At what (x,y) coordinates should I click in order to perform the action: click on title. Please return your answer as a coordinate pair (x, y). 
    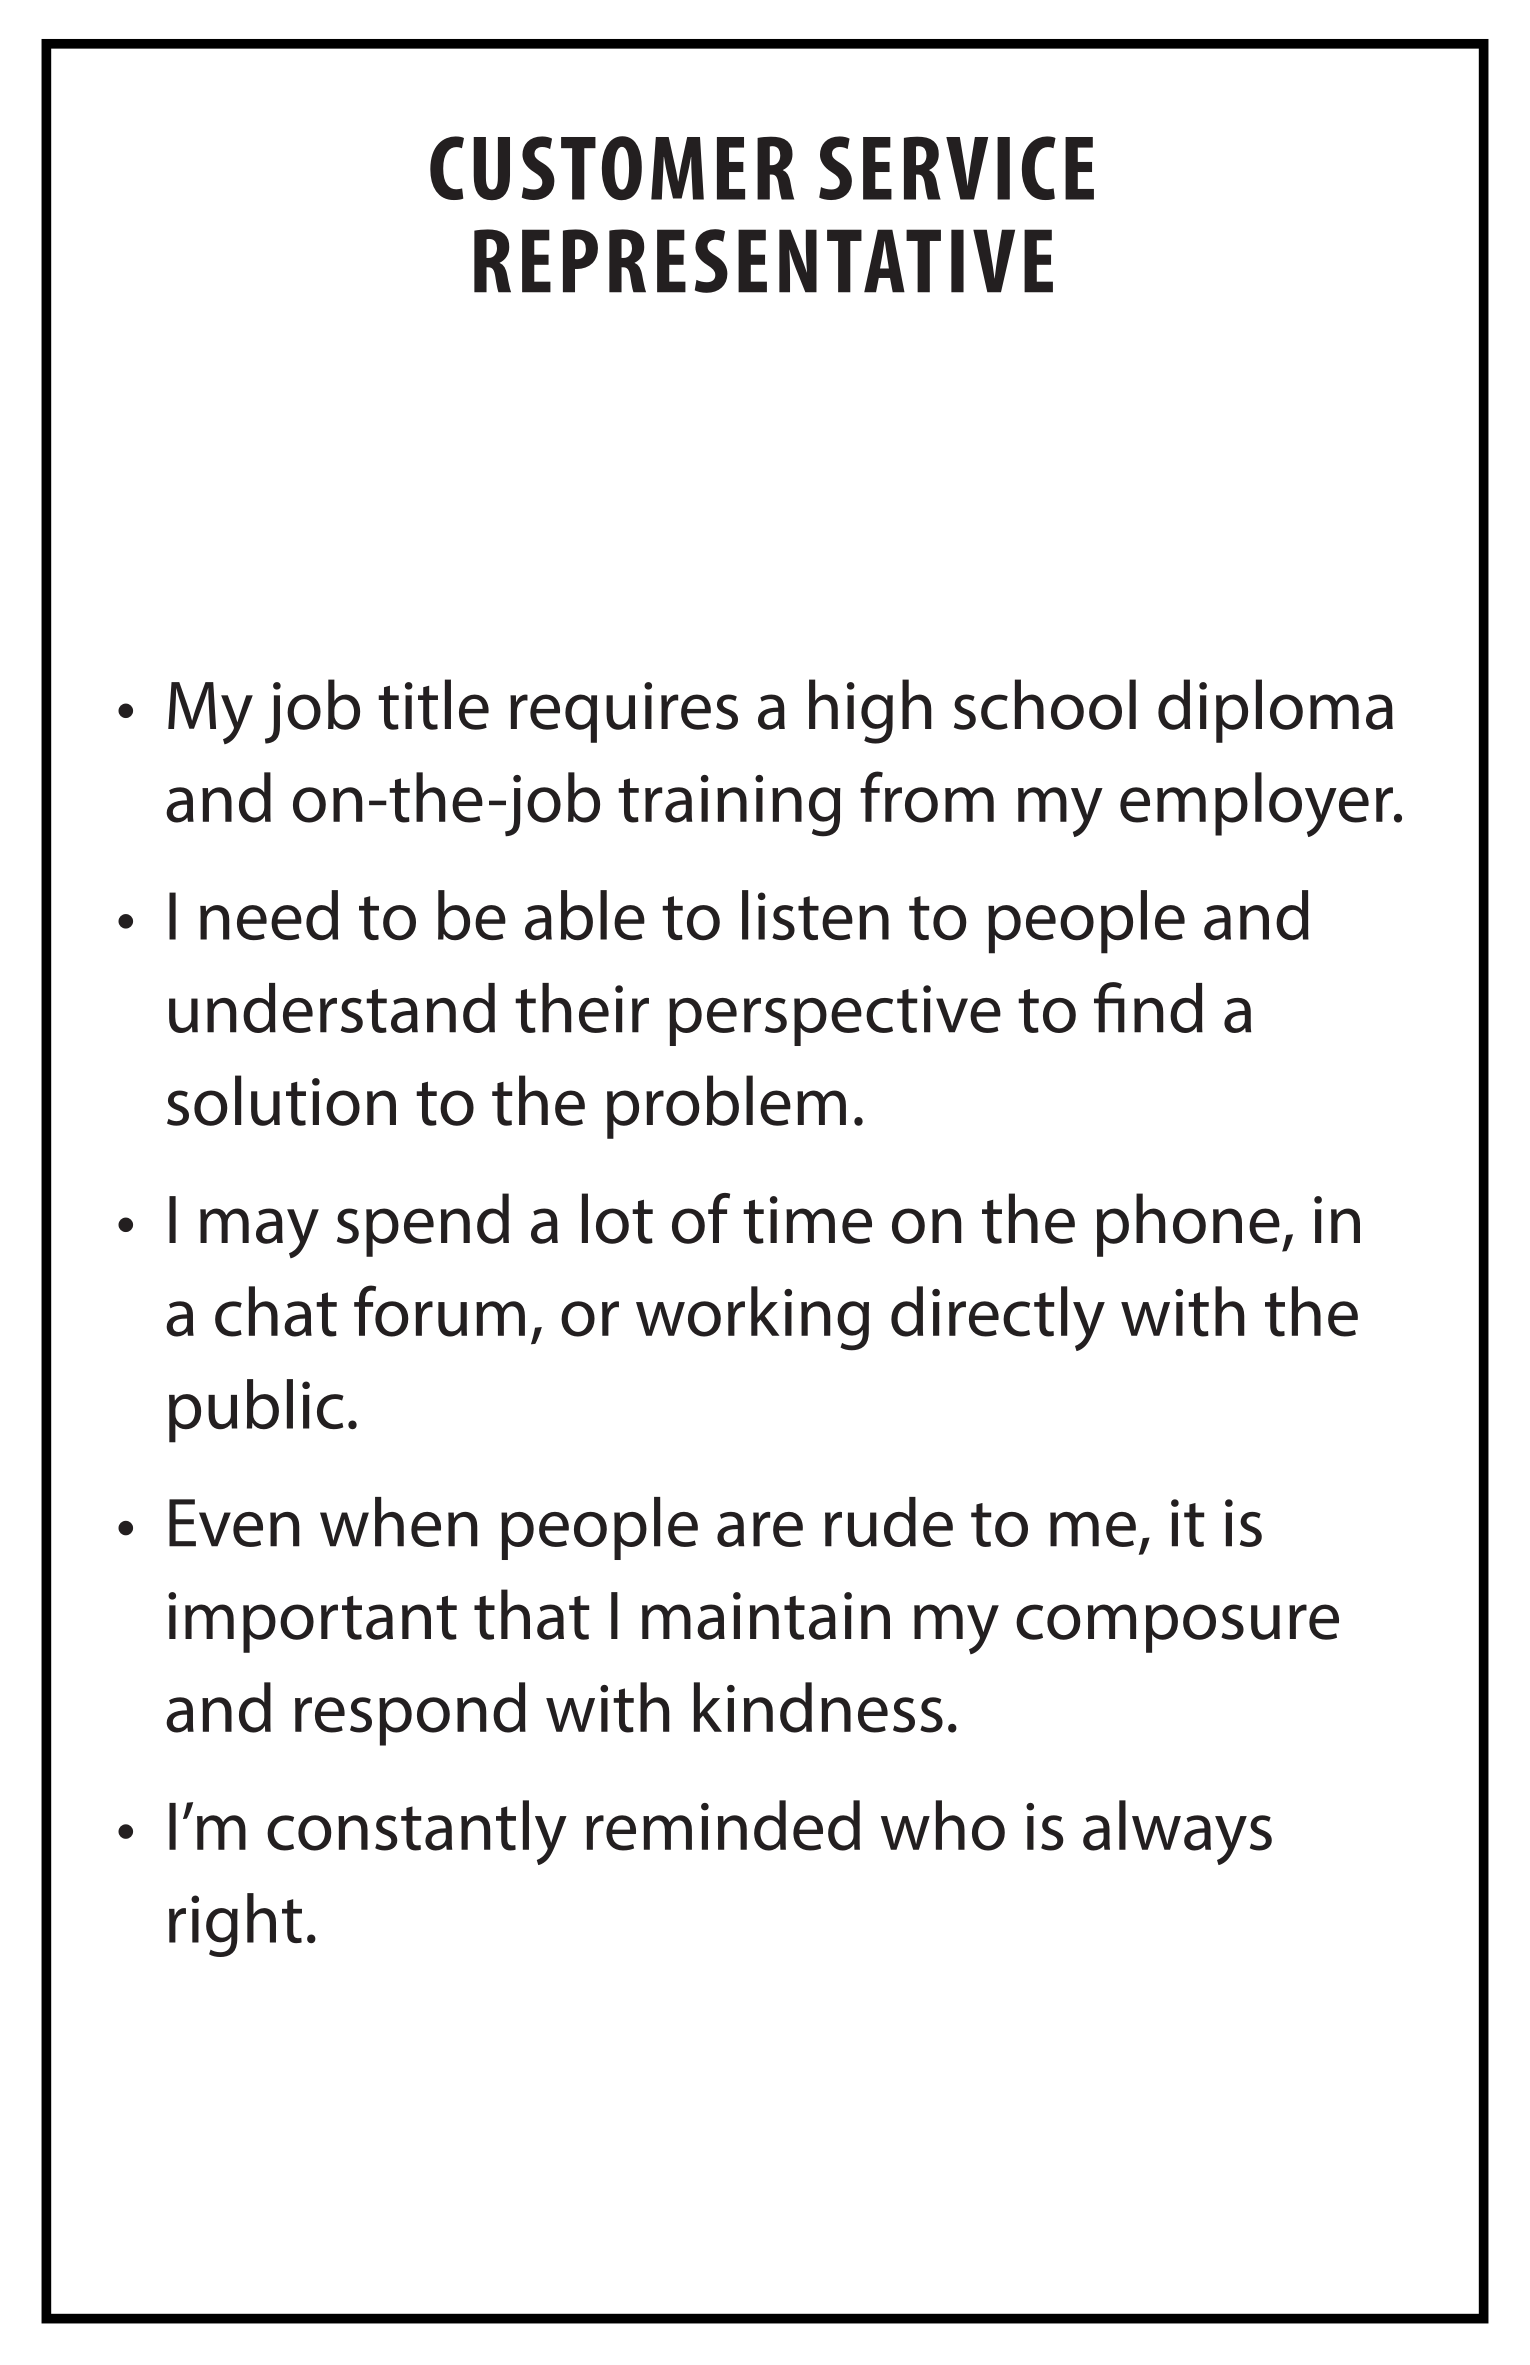
    Looking at the image, I should click on (433, 704).
